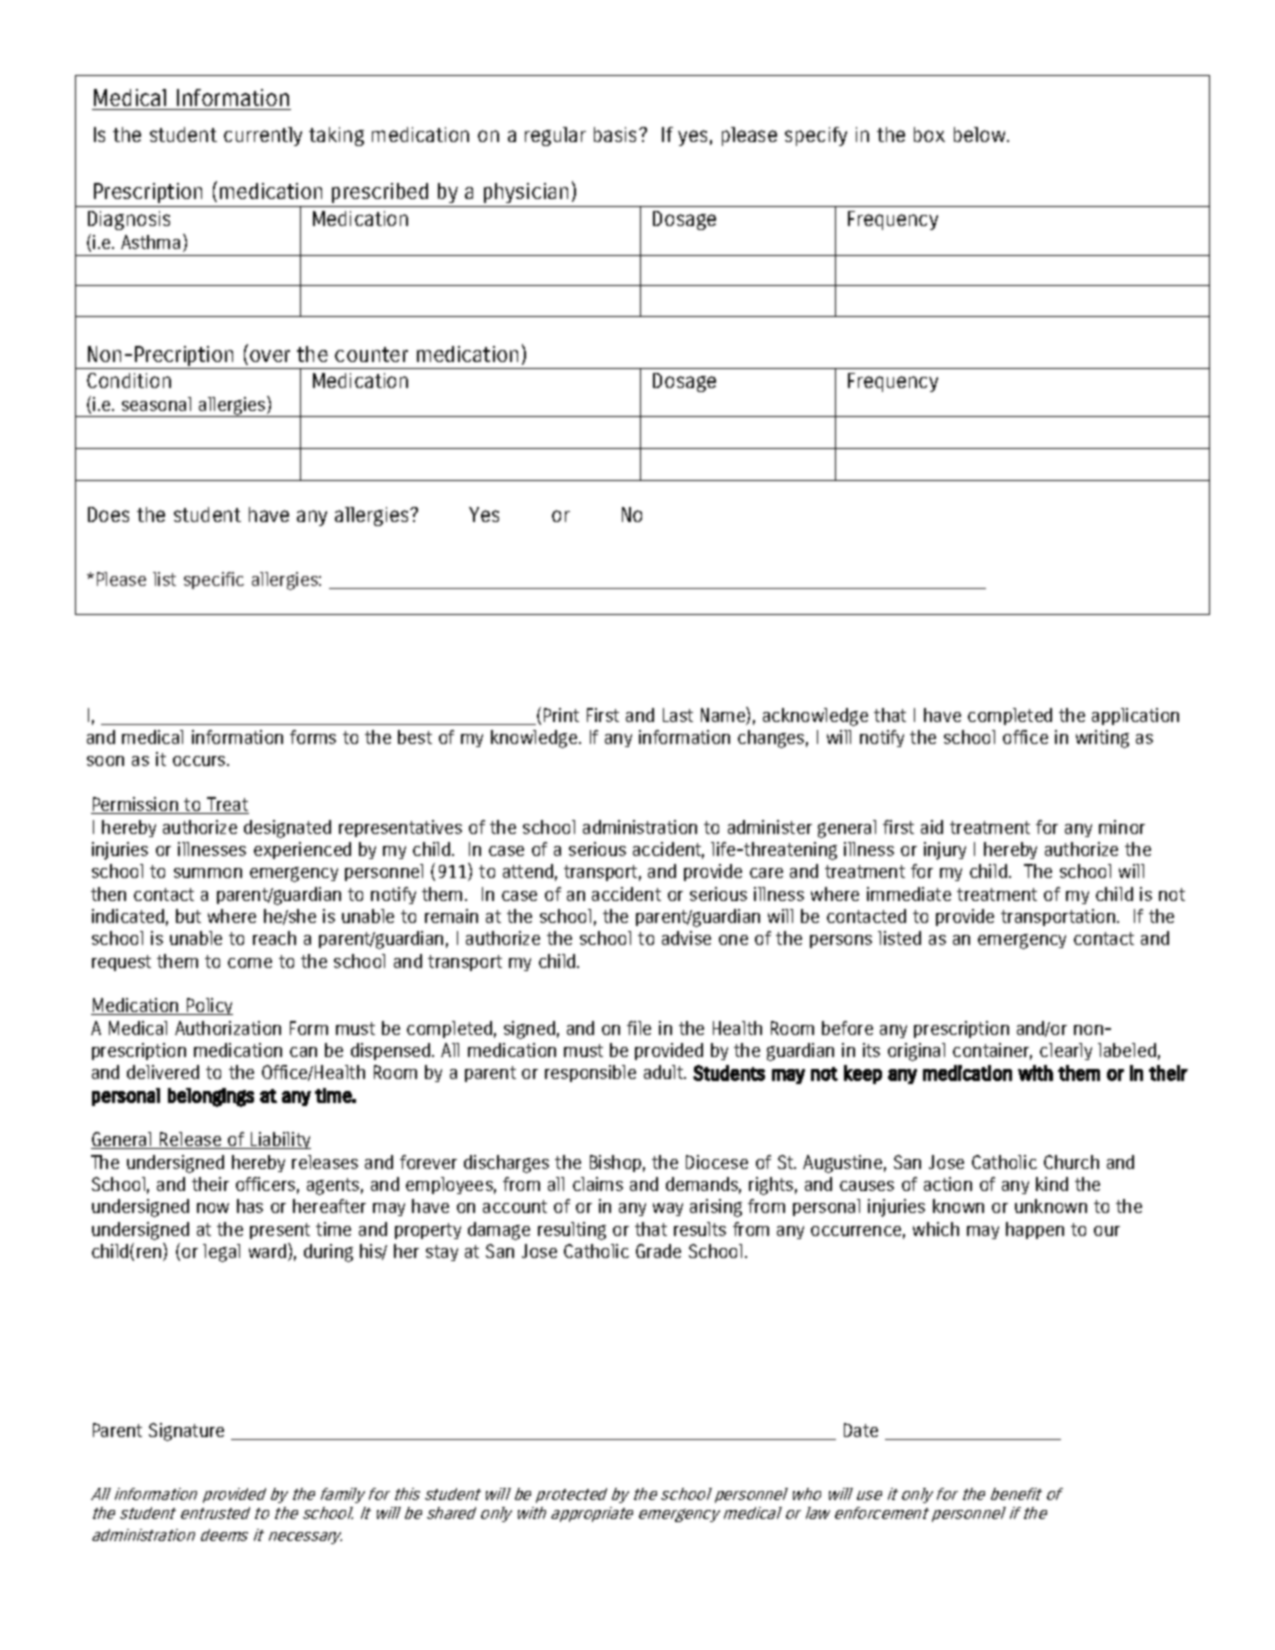  What do you see at coordinates (371, 354) in the document?
I see `counter` at bounding box center [371, 354].
